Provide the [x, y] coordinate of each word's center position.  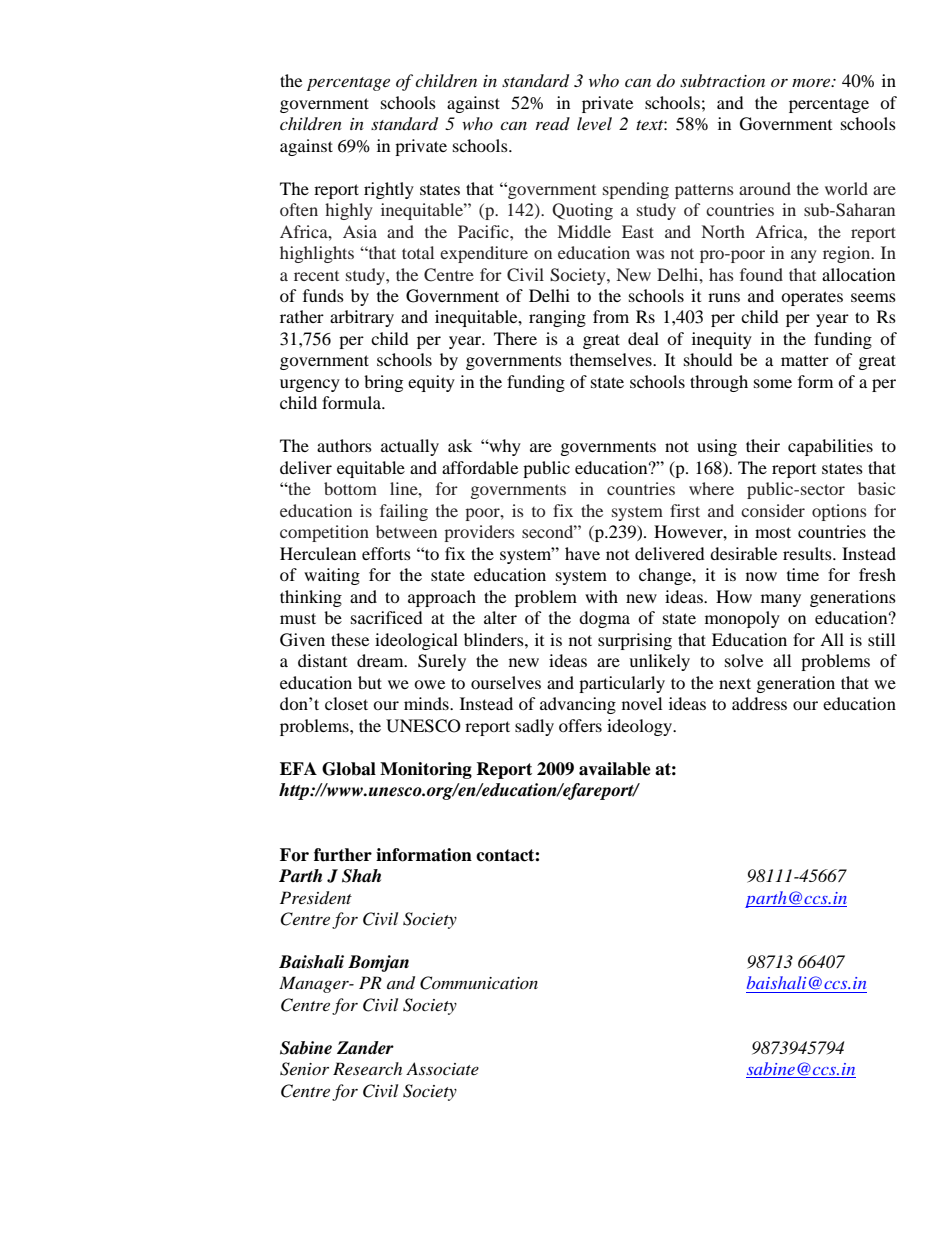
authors [344, 445]
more [812, 82]
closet [346, 703]
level [594, 123]
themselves [612, 359]
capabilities [830, 447]
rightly [389, 190]
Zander [365, 1048]
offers [580, 725]
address [759, 703]
